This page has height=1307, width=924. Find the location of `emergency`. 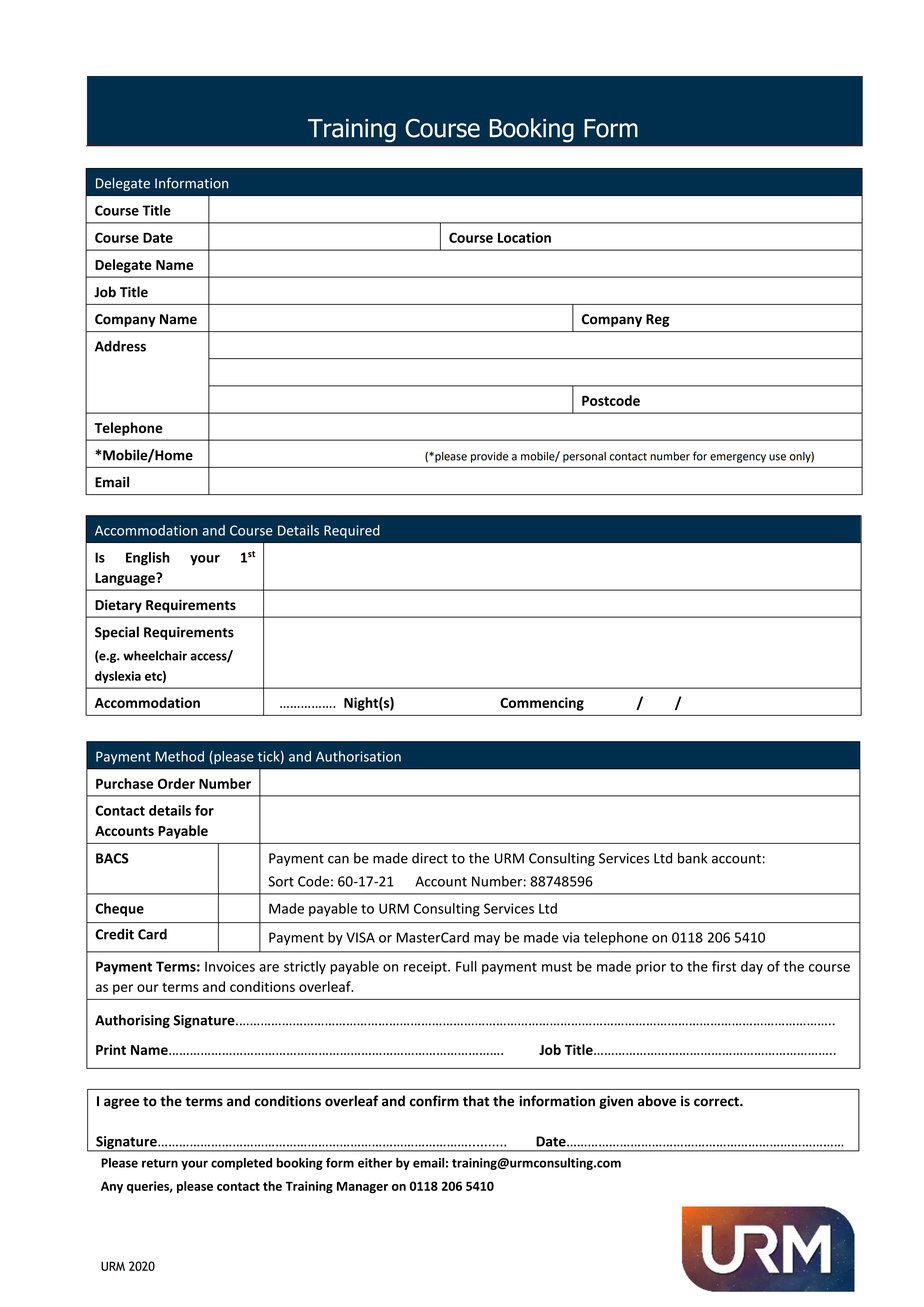

emergency is located at coordinates (738, 458).
